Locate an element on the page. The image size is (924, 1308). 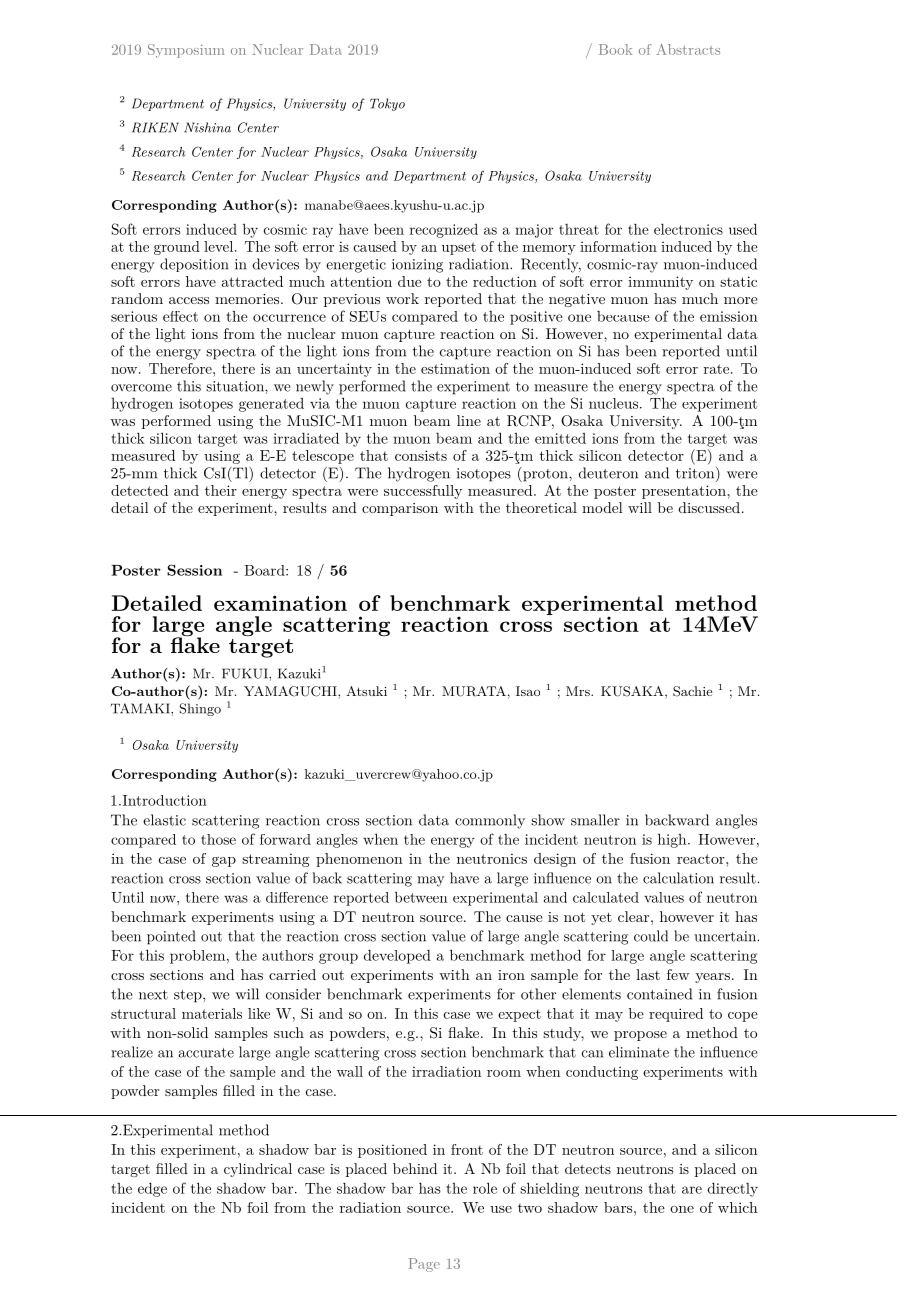
edge is located at coordinates (152, 1189).
